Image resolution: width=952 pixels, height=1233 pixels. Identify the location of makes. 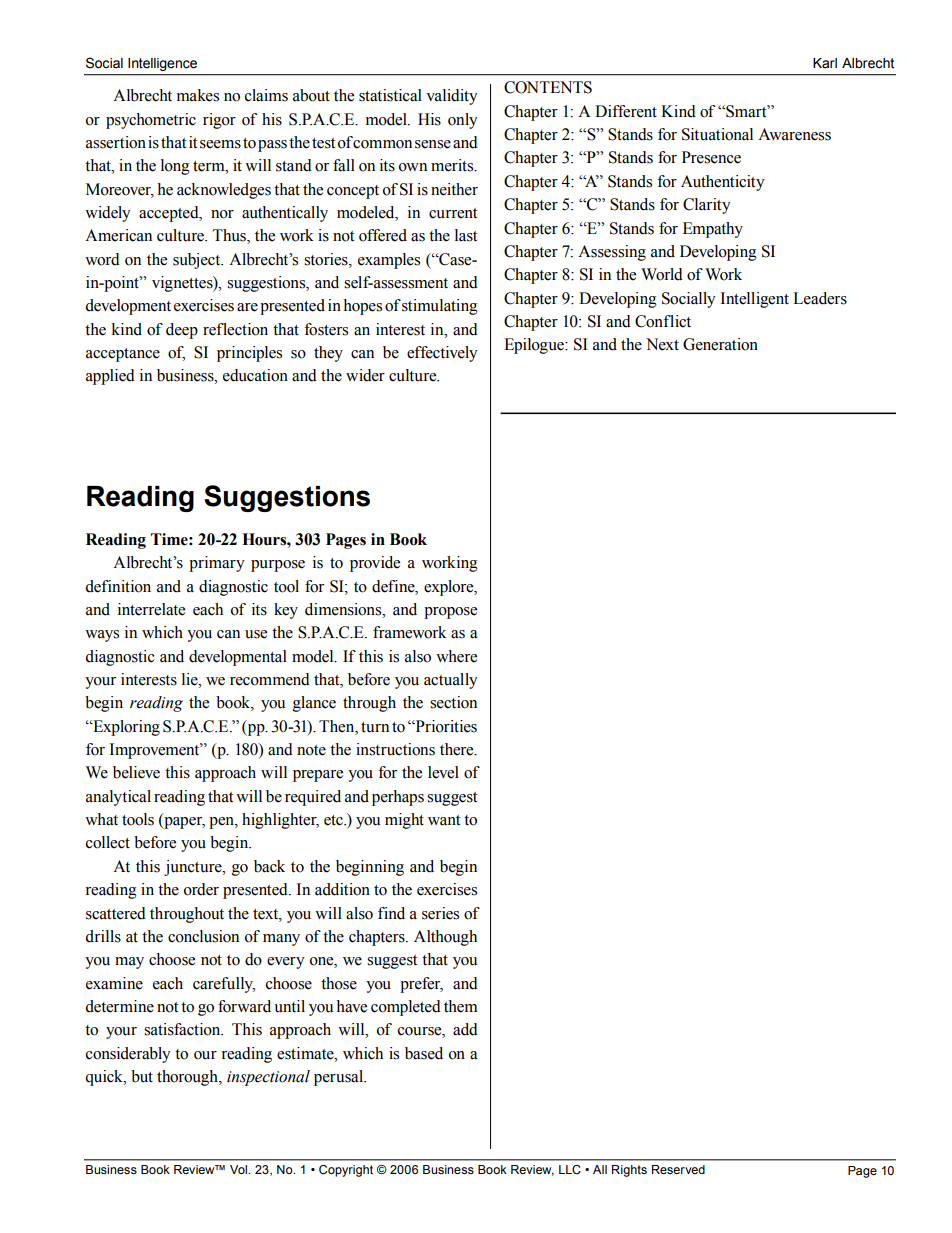
(198, 95).
